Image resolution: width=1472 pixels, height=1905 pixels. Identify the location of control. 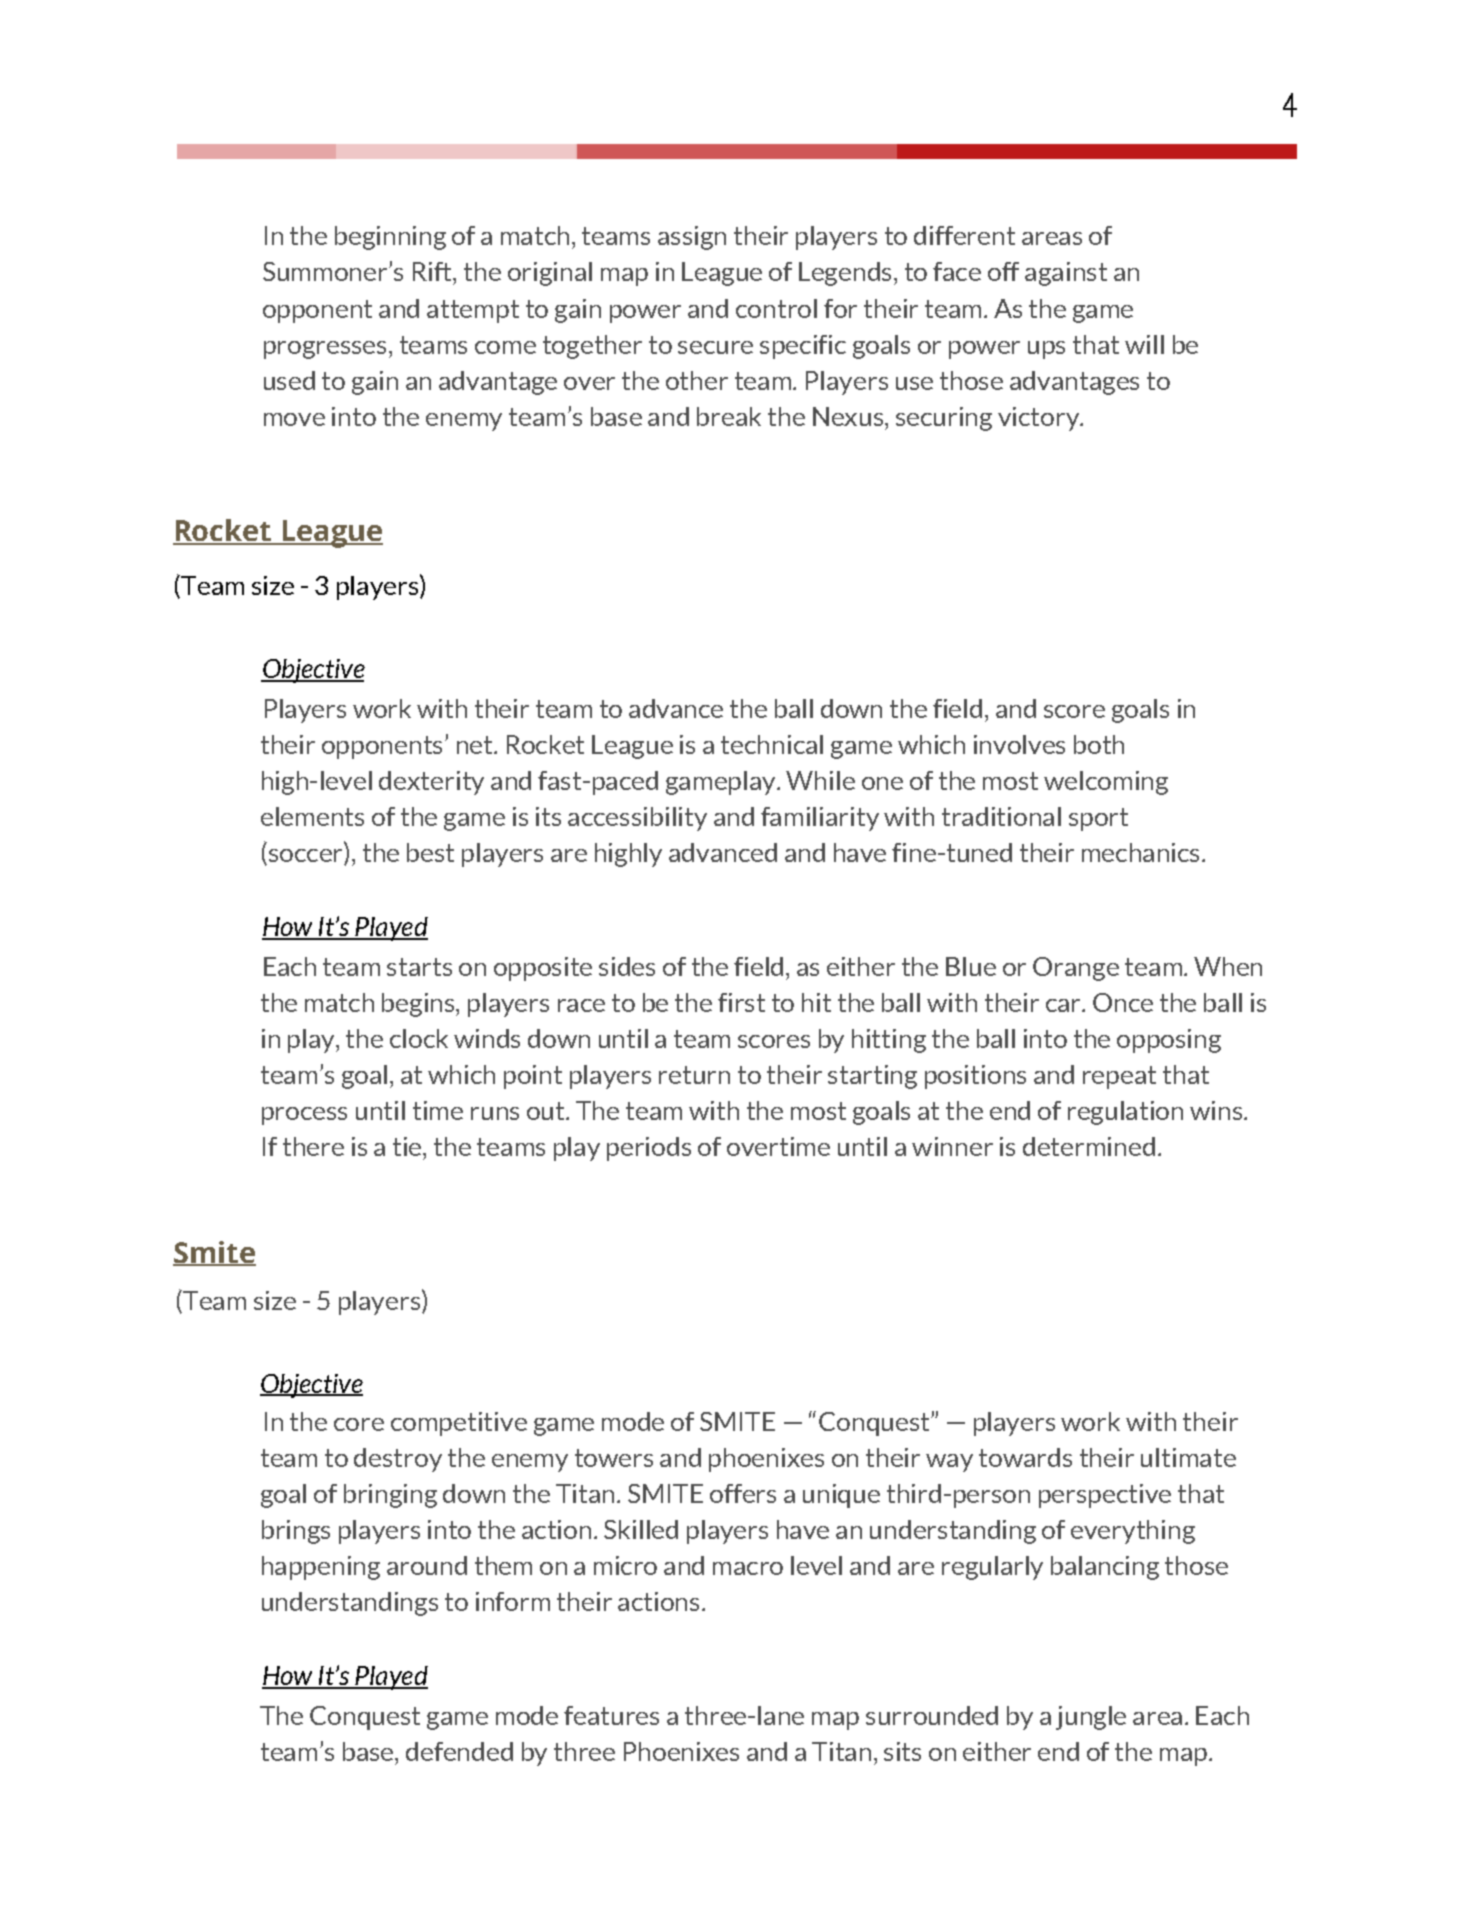
(776, 308).
